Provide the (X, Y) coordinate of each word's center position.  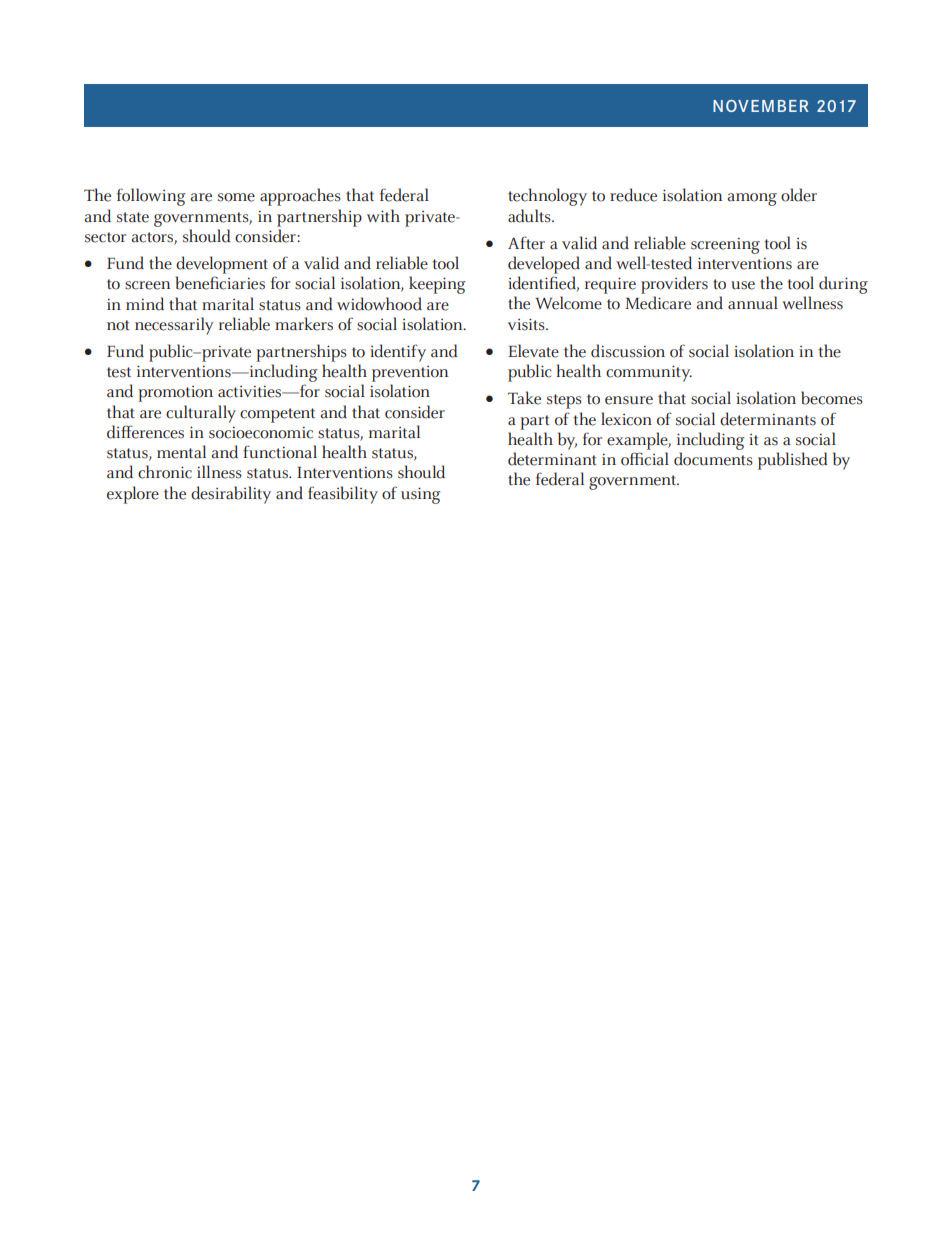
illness (219, 472)
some (236, 197)
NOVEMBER (761, 106)
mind (145, 304)
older (799, 195)
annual (753, 303)
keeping (437, 285)
